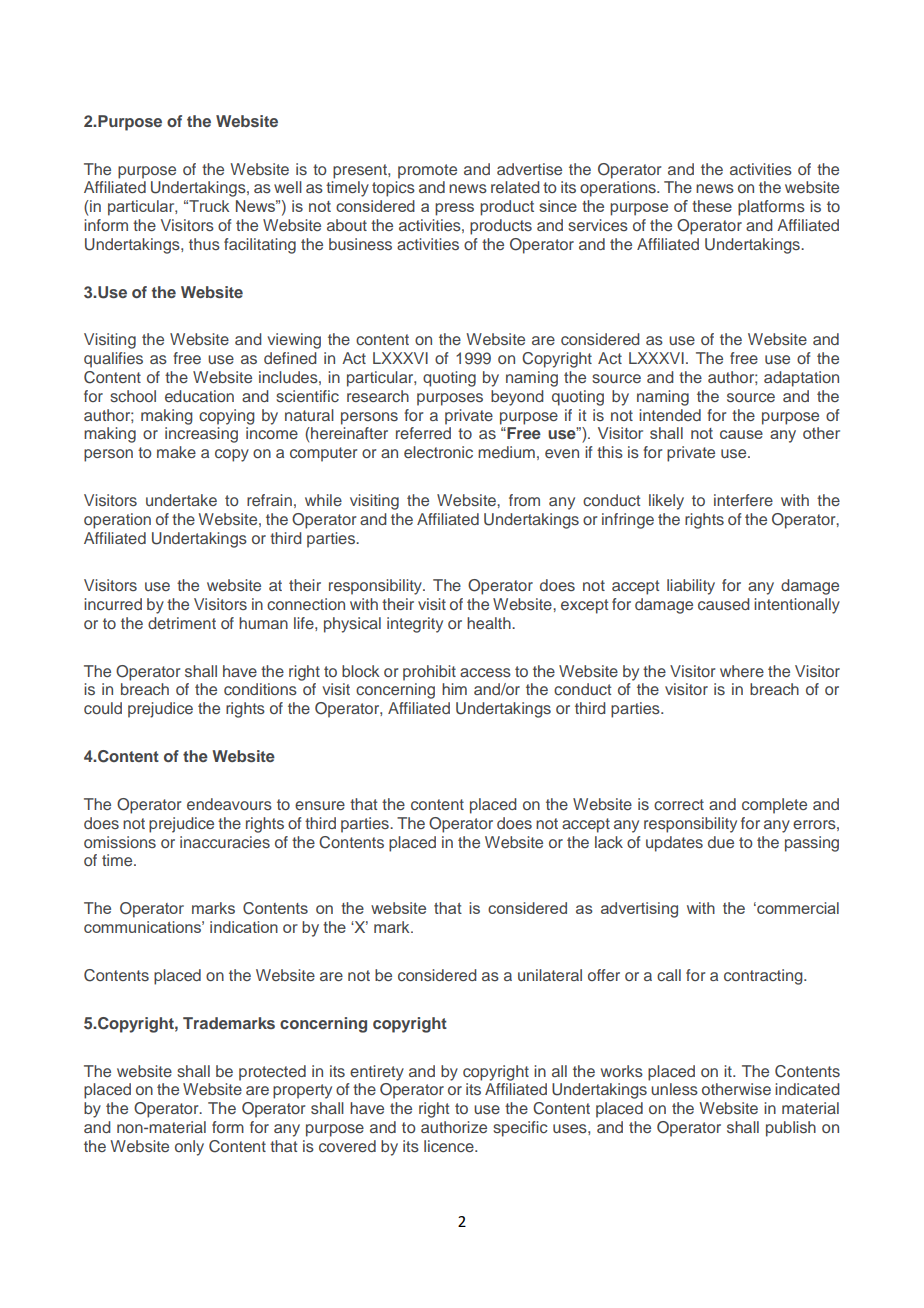 The width and height of the screenshot is (924, 1308). Describe the element at coordinates (454, 209) in the screenshot. I see `press` at that location.
